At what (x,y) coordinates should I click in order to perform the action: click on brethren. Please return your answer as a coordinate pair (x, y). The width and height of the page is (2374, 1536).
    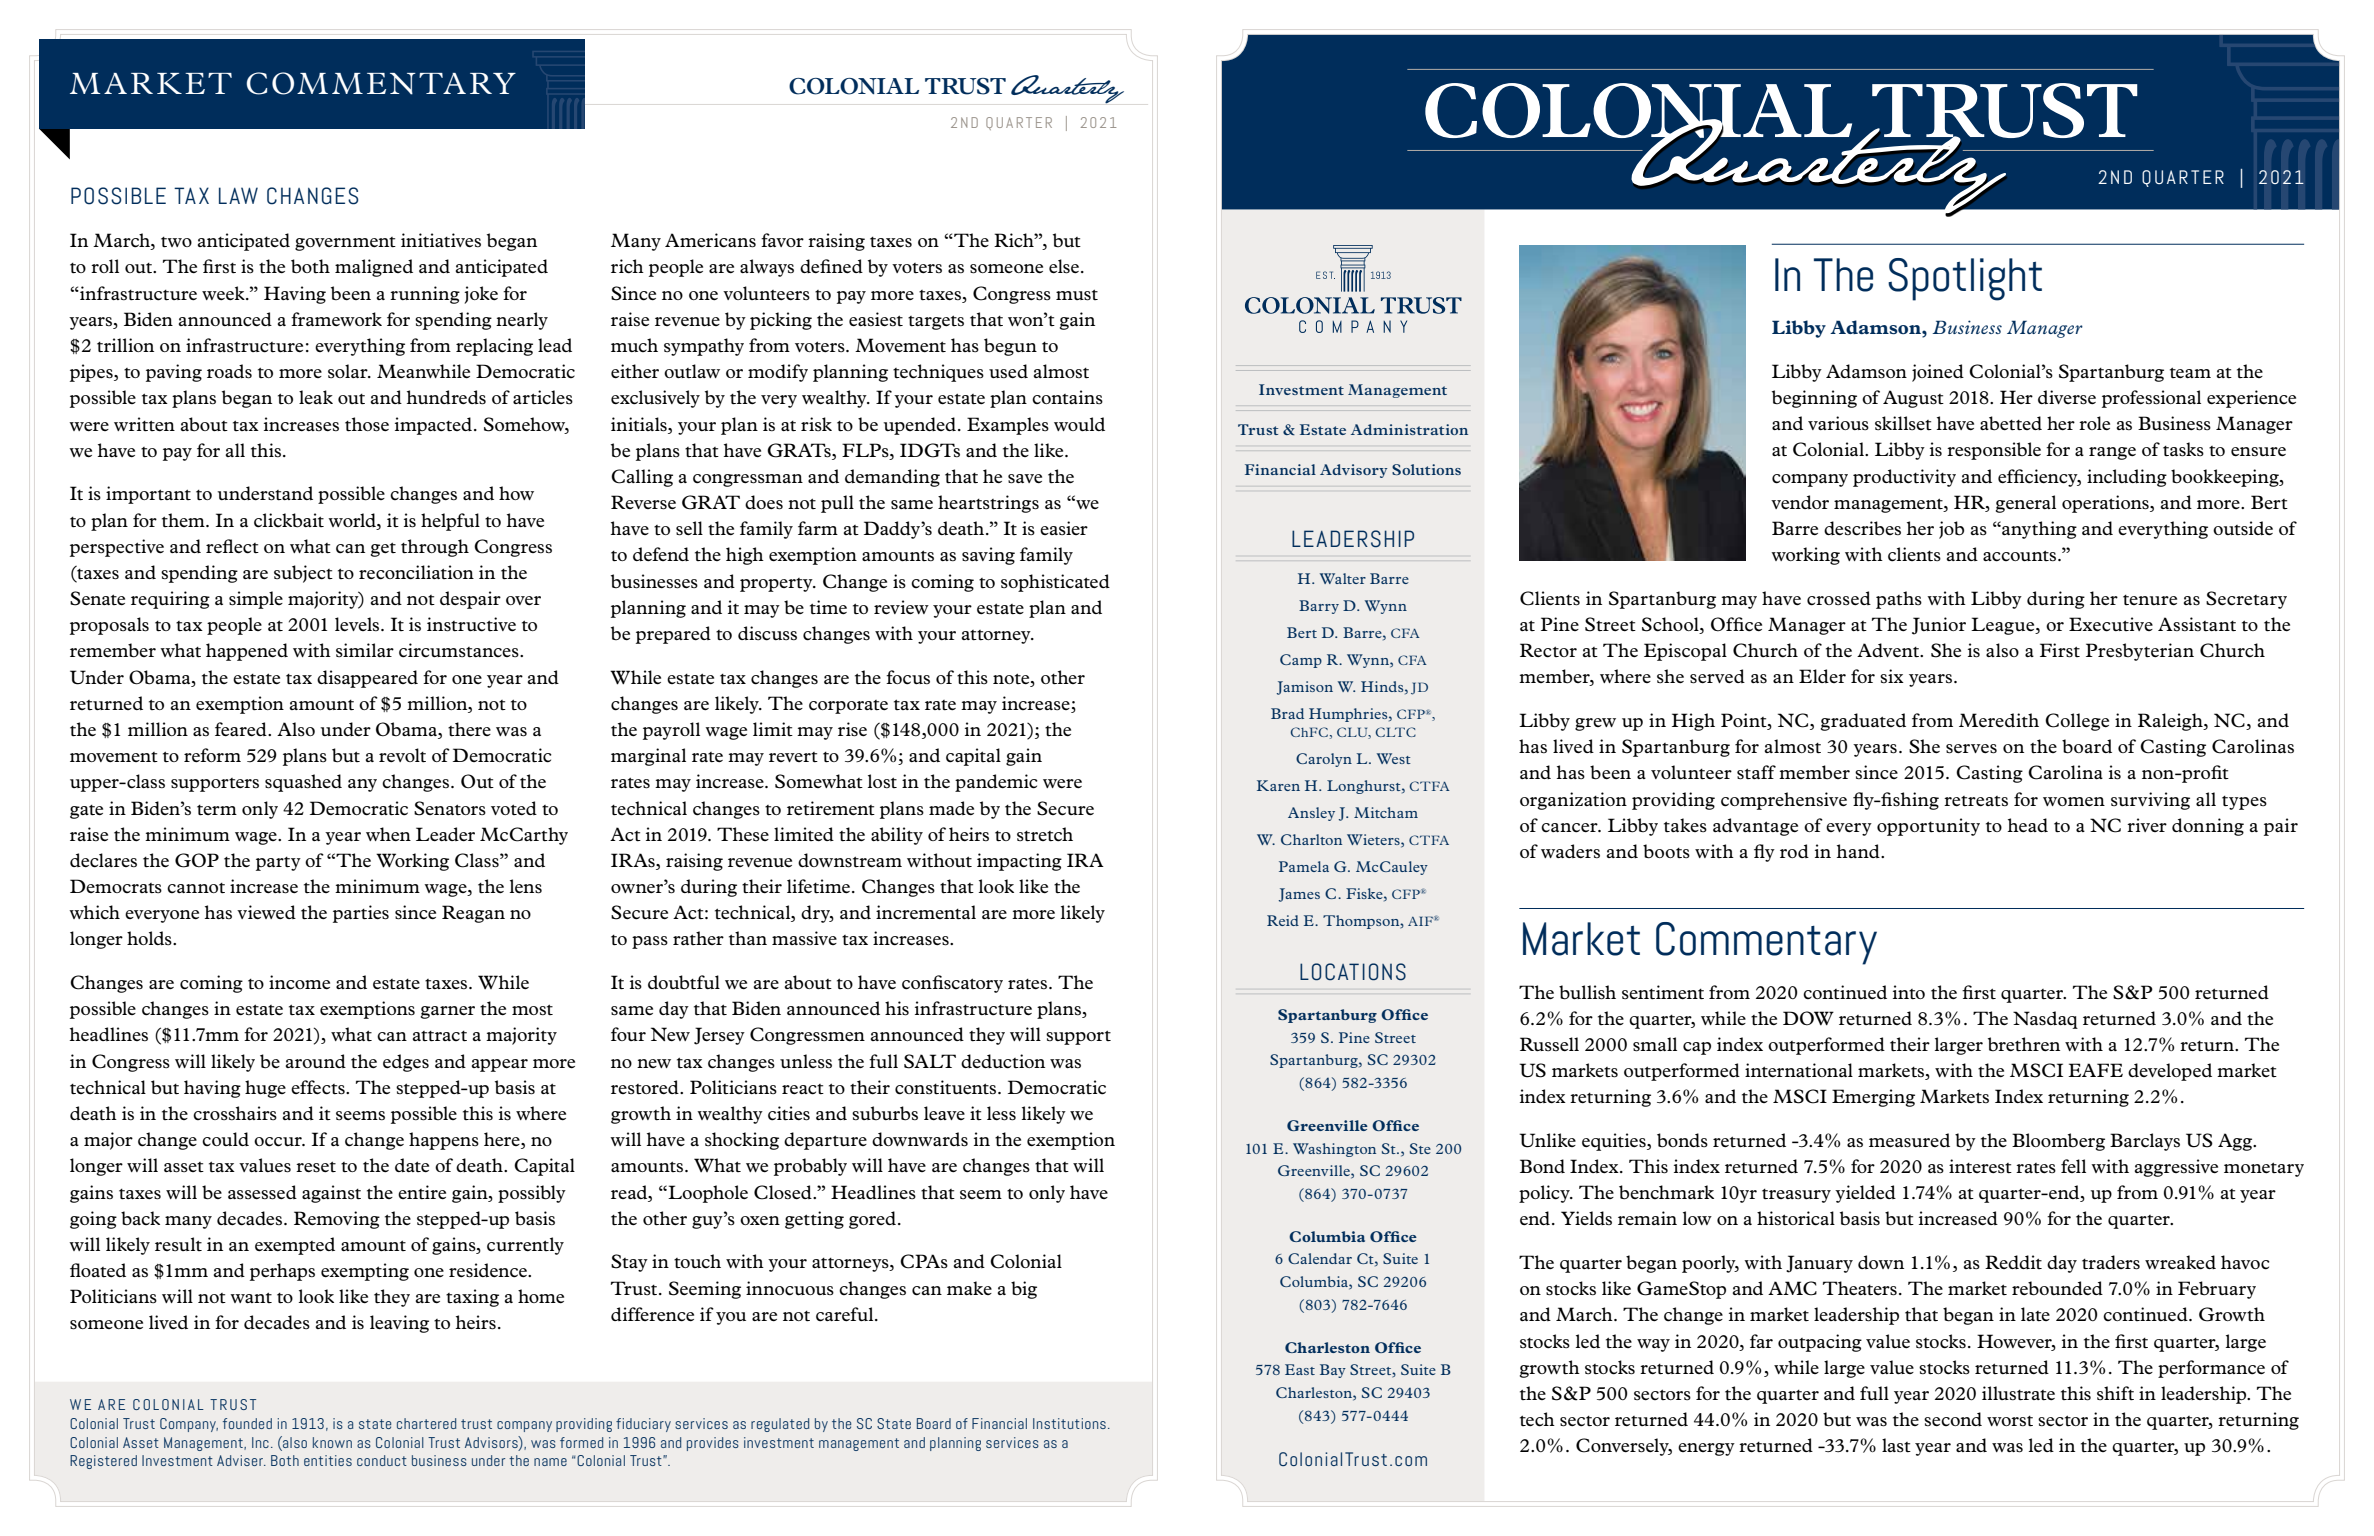
    Looking at the image, I should click on (2024, 1044).
